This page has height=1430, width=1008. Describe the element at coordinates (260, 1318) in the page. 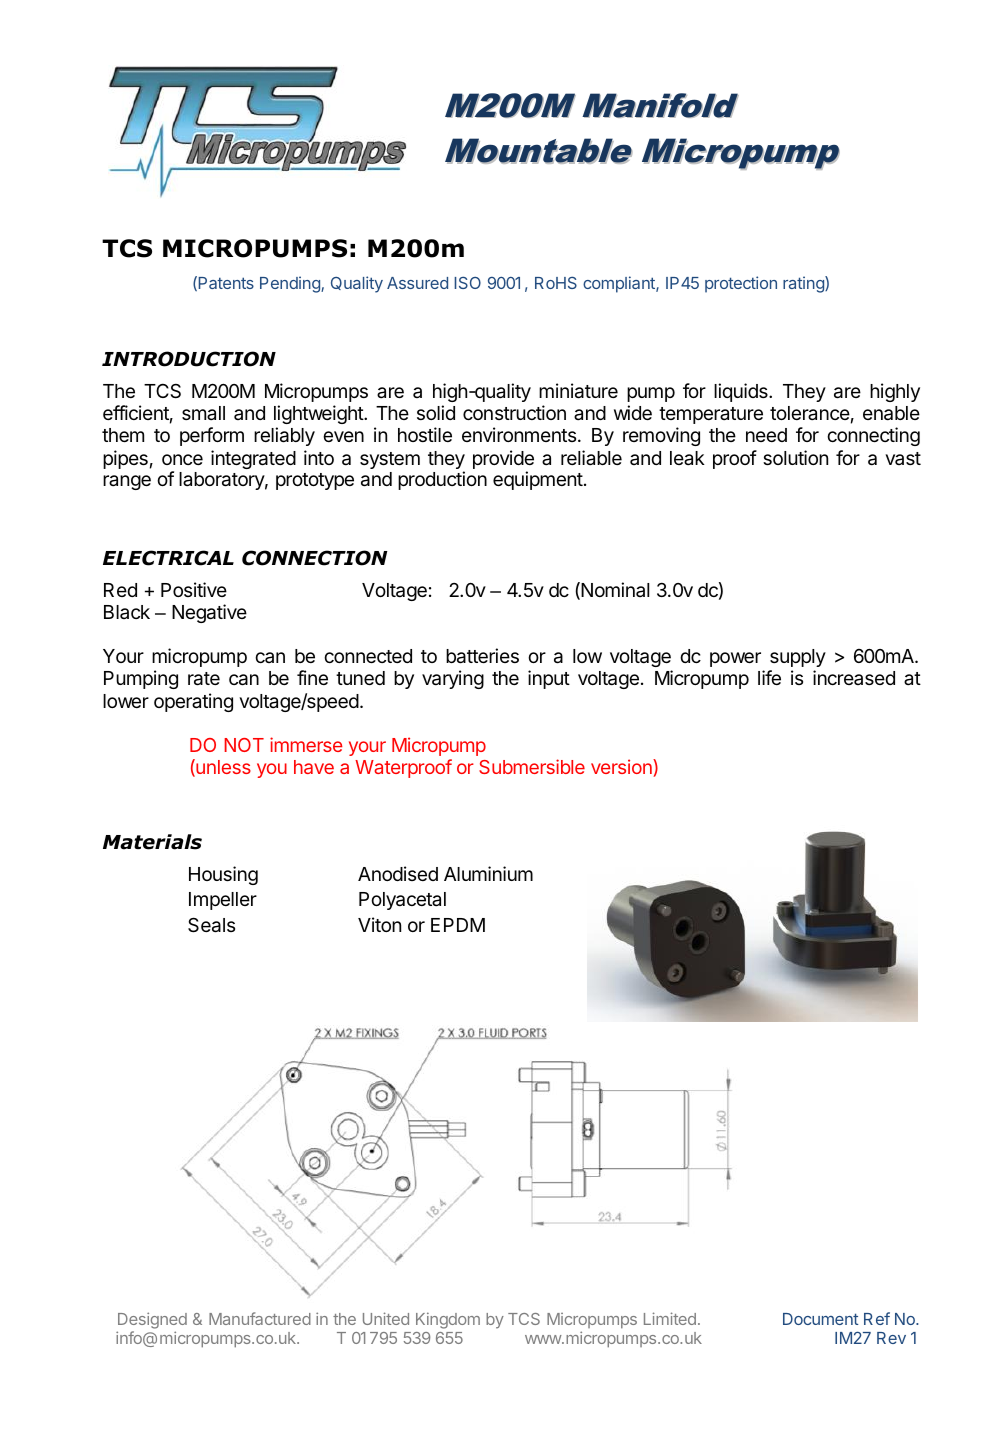

I see `Manufactured` at that location.
